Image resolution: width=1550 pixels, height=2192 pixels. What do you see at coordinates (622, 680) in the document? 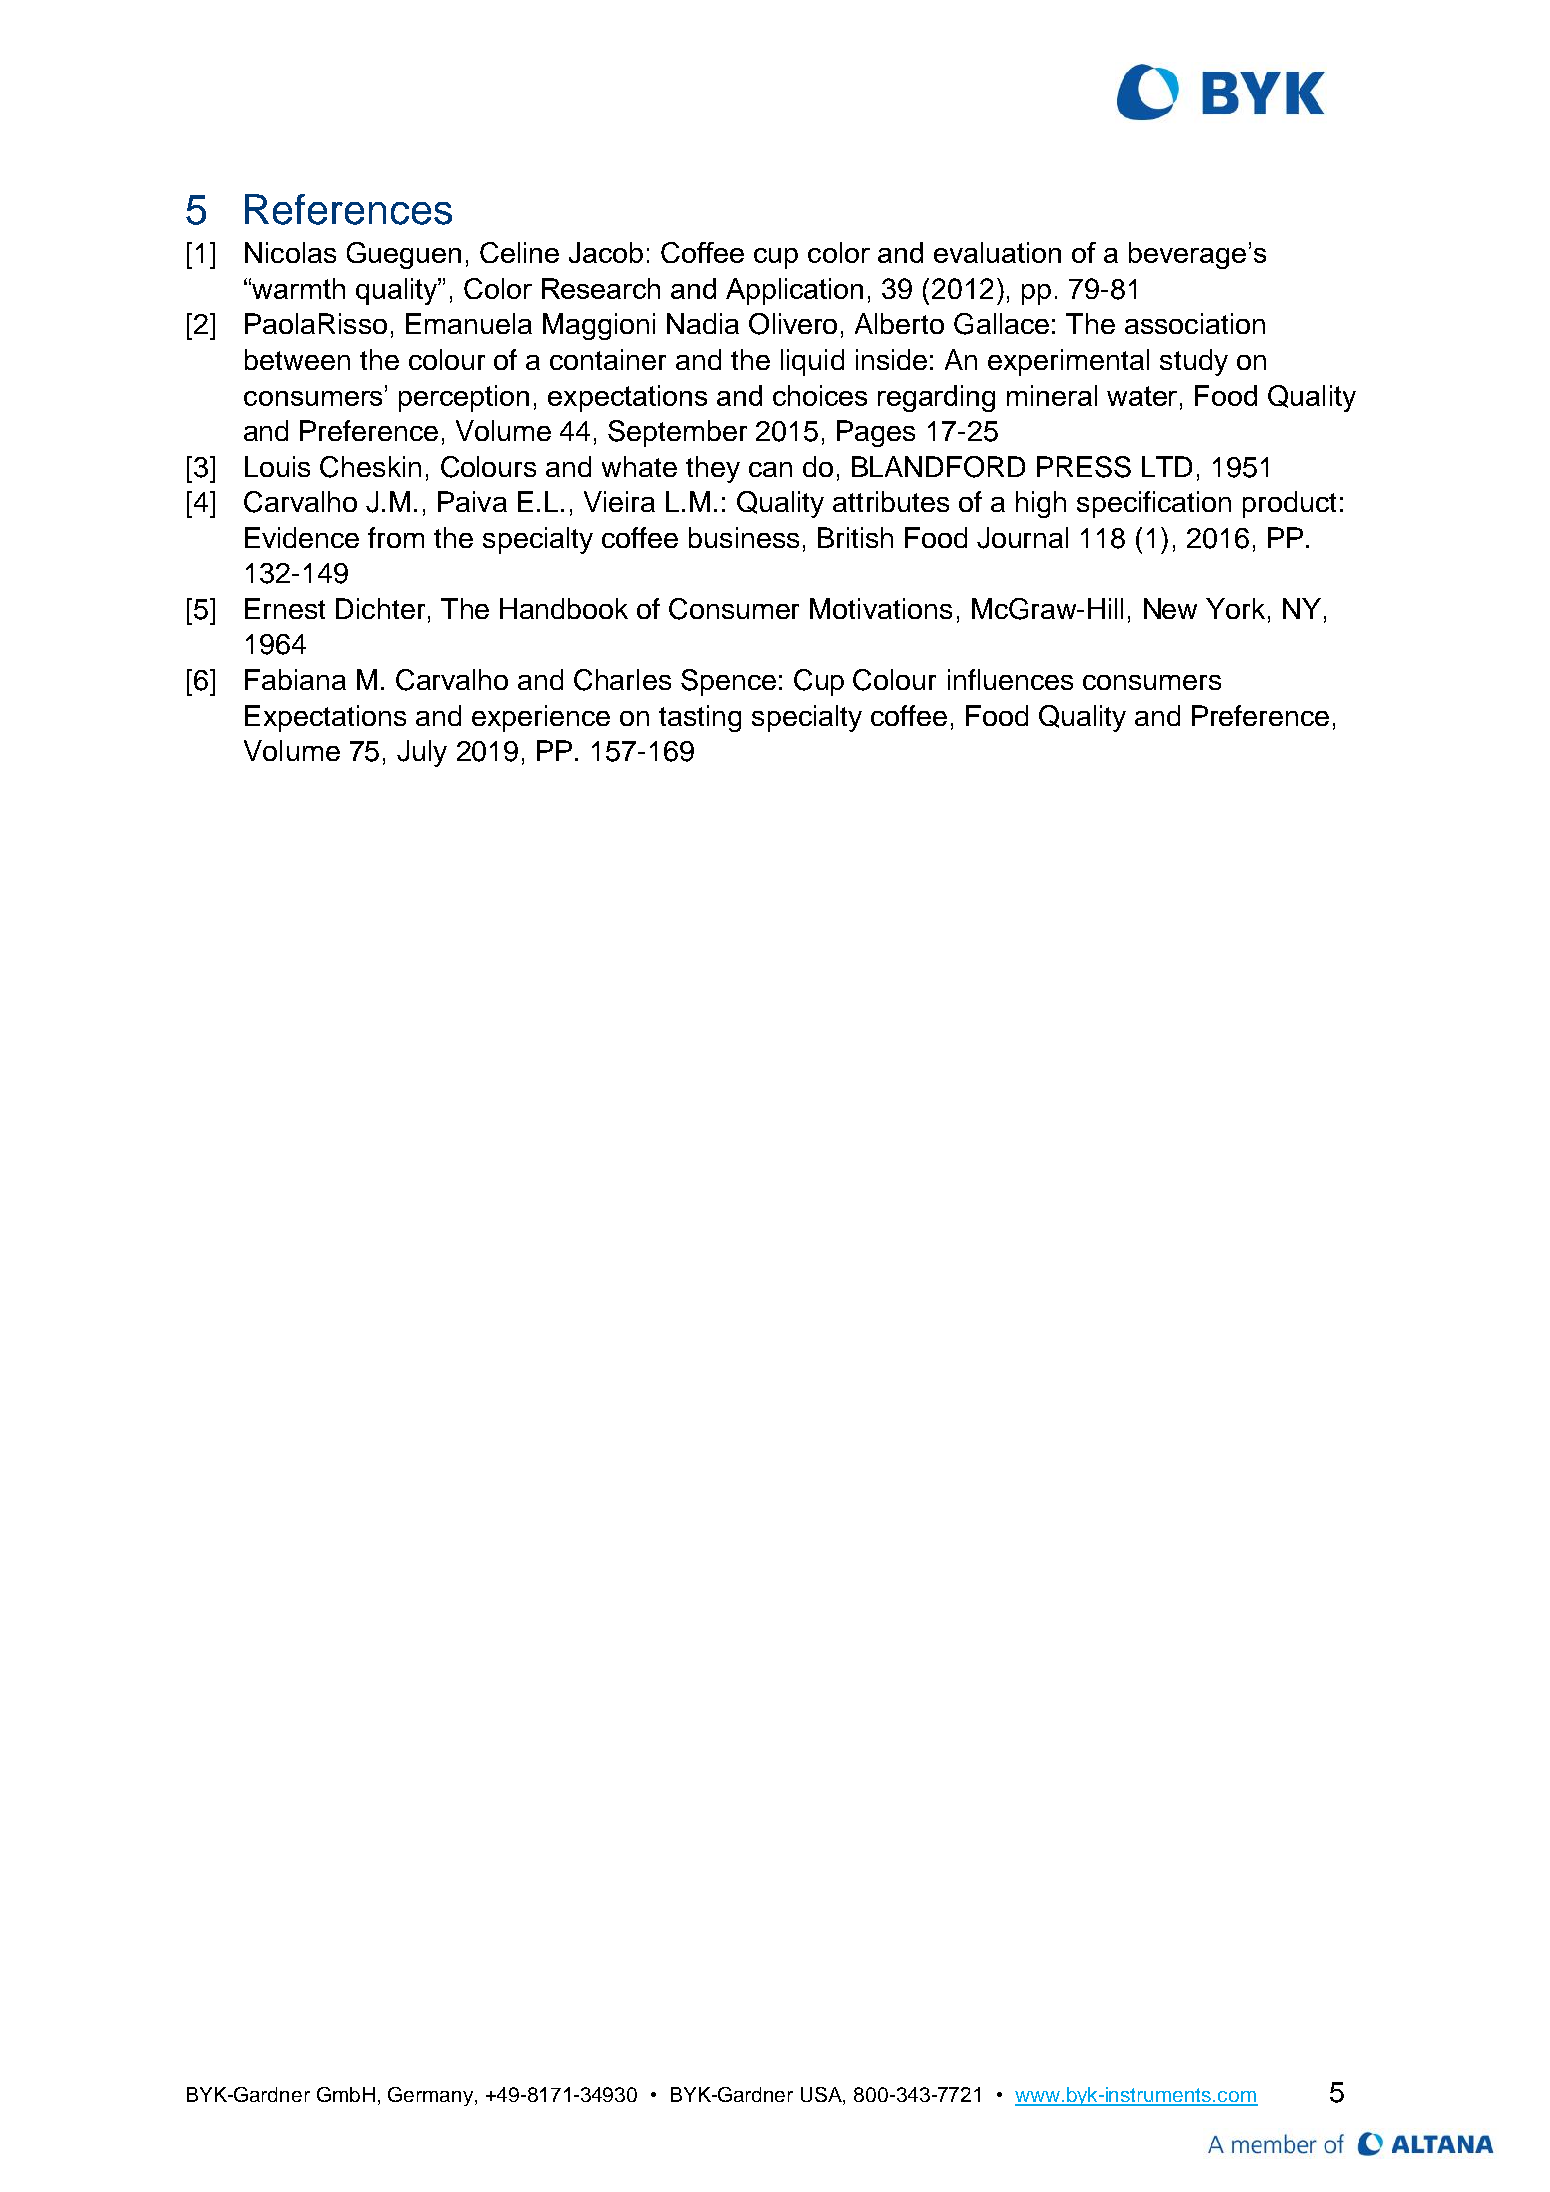
I see `Charles` at bounding box center [622, 680].
